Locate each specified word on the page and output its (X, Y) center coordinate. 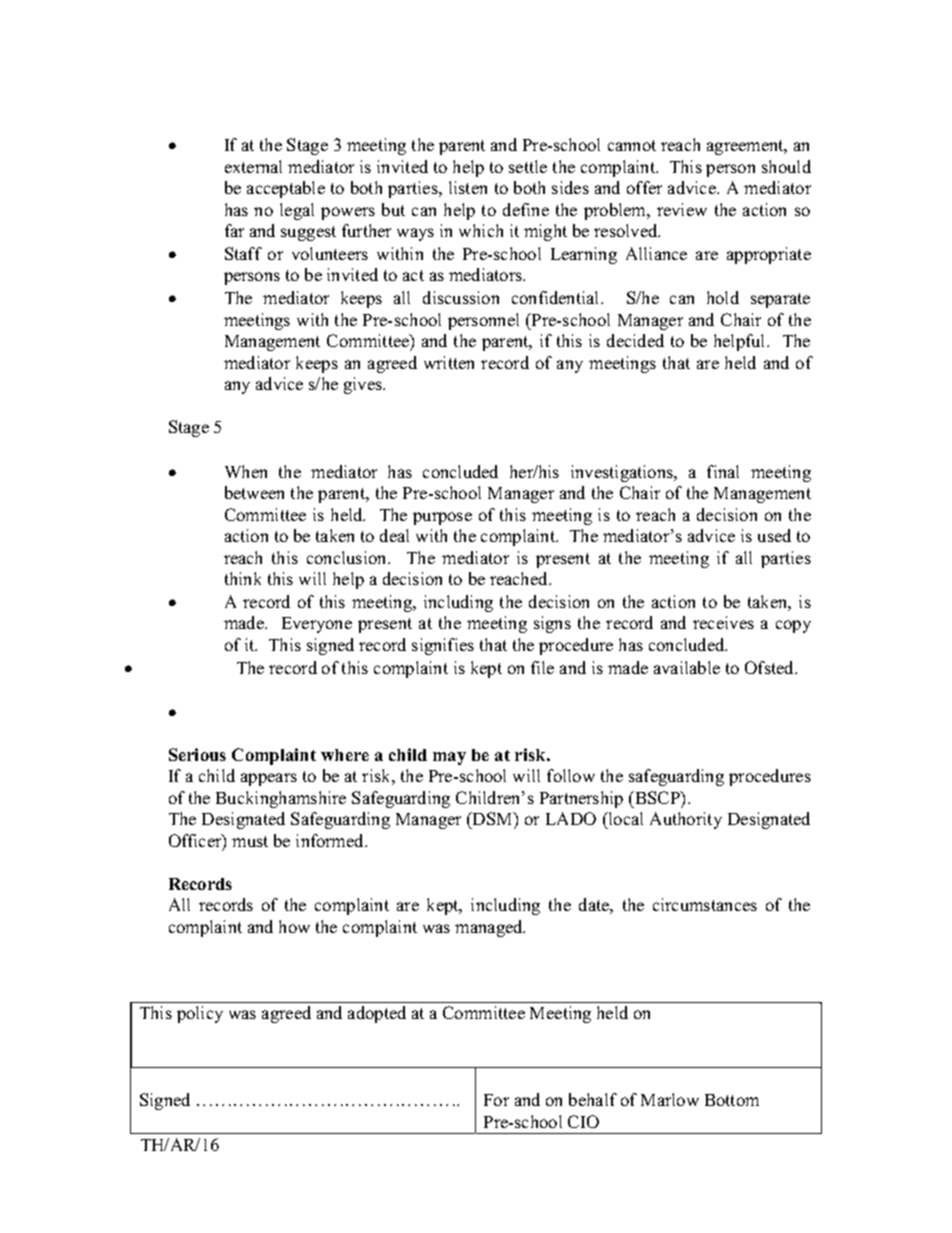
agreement (746, 147)
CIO (583, 1121)
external (253, 166)
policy (200, 1014)
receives (723, 622)
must (250, 841)
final (723, 471)
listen (468, 187)
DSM (493, 818)
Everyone (317, 625)
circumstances (705, 904)
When (246, 471)
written (449, 362)
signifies (443, 646)
